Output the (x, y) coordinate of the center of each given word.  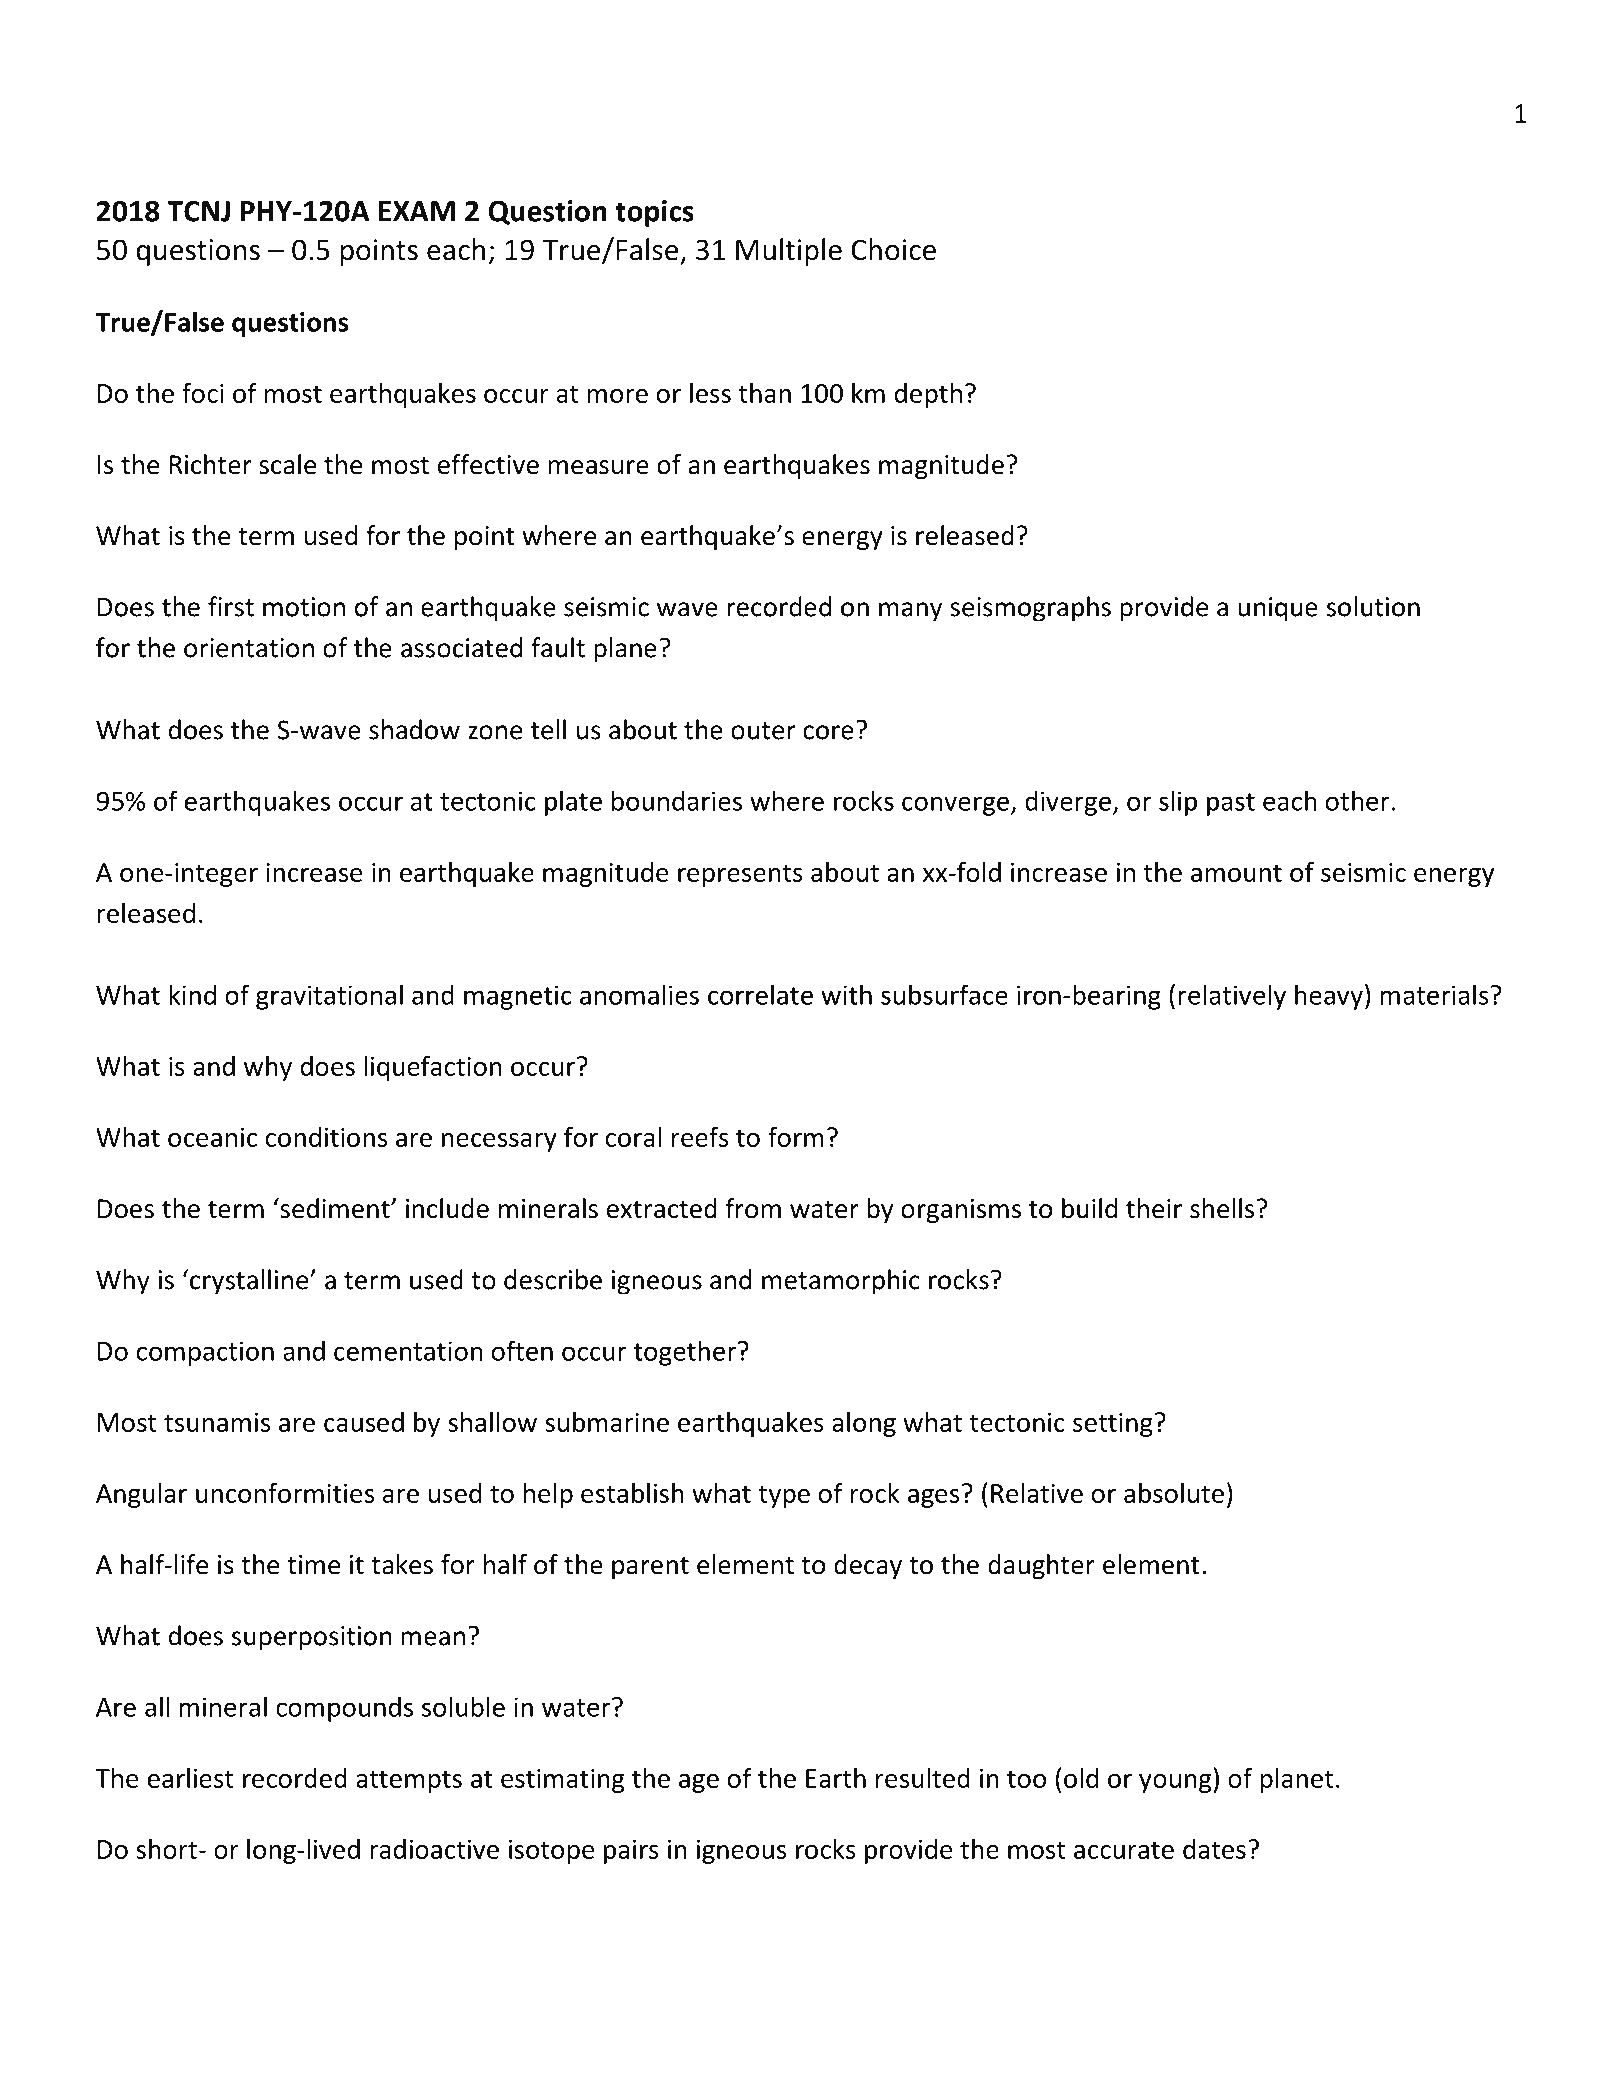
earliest (190, 1778)
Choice (893, 249)
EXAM (417, 211)
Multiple (789, 252)
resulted (923, 1778)
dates (1214, 1849)
